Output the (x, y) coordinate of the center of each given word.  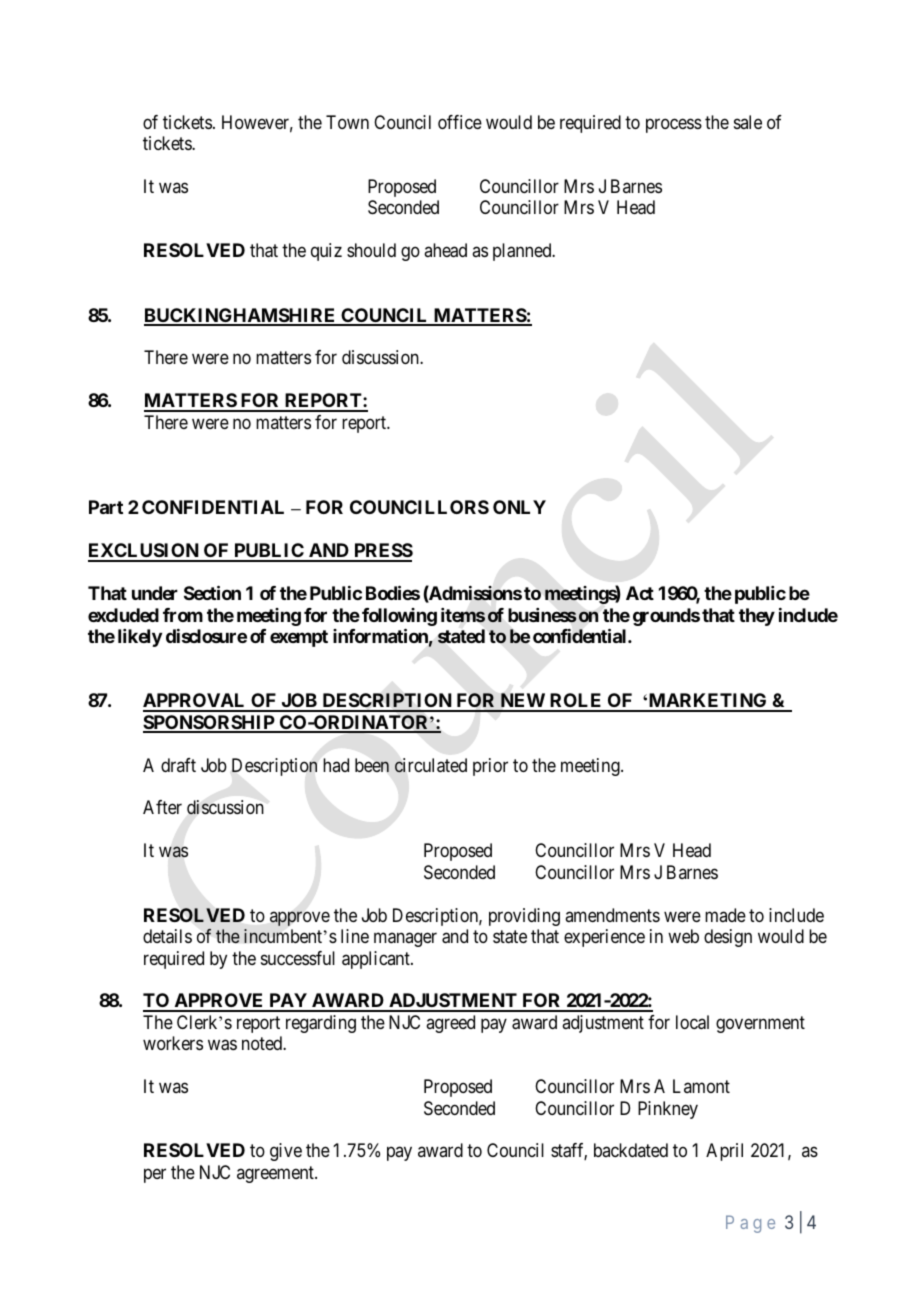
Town (347, 122)
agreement (276, 1174)
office (460, 122)
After (162, 807)
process (674, 125)
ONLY (519, 507)
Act (640, 593)
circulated (431, 765)
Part (106, 507)
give (286, 1152)
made (725, 915)
